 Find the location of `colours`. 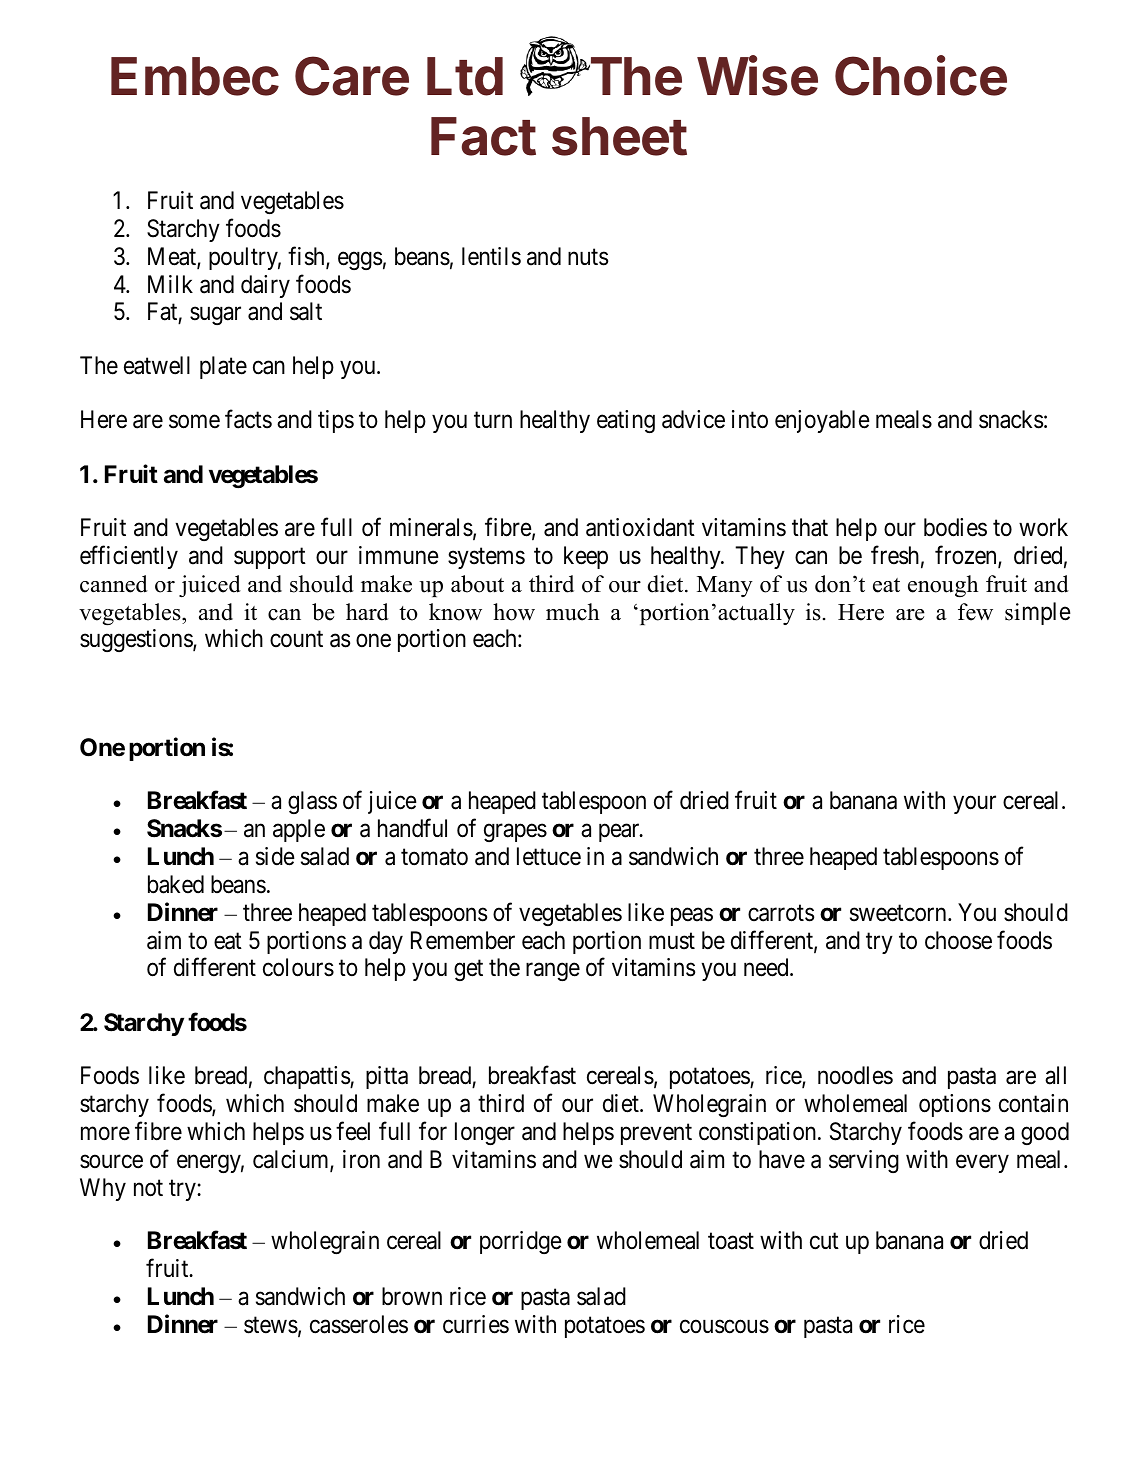

colours is located at coordinates (298, 967).
